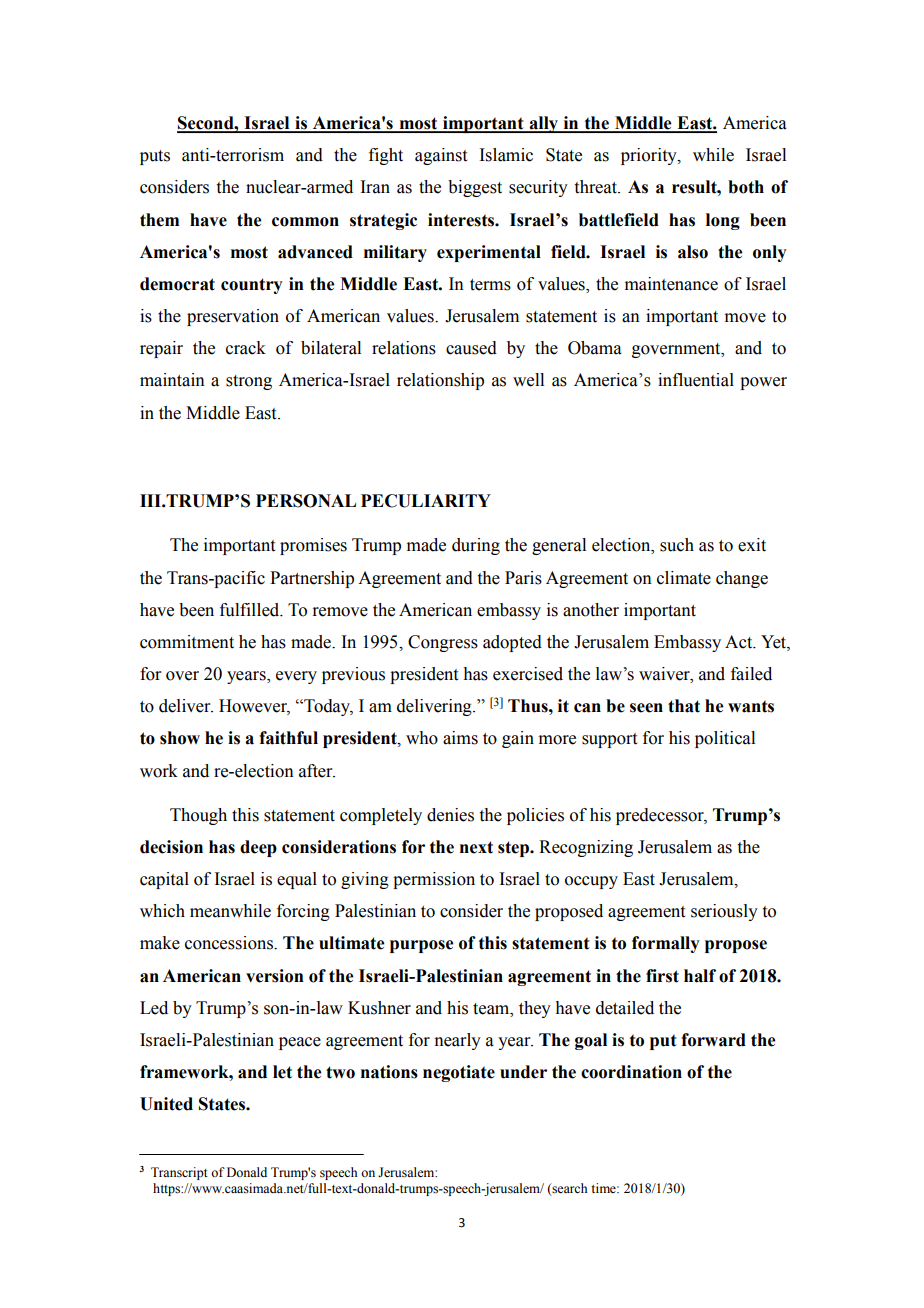  Describe the element at coordinates (443, 643) in the screenshot. I see `Congress` at that location.
